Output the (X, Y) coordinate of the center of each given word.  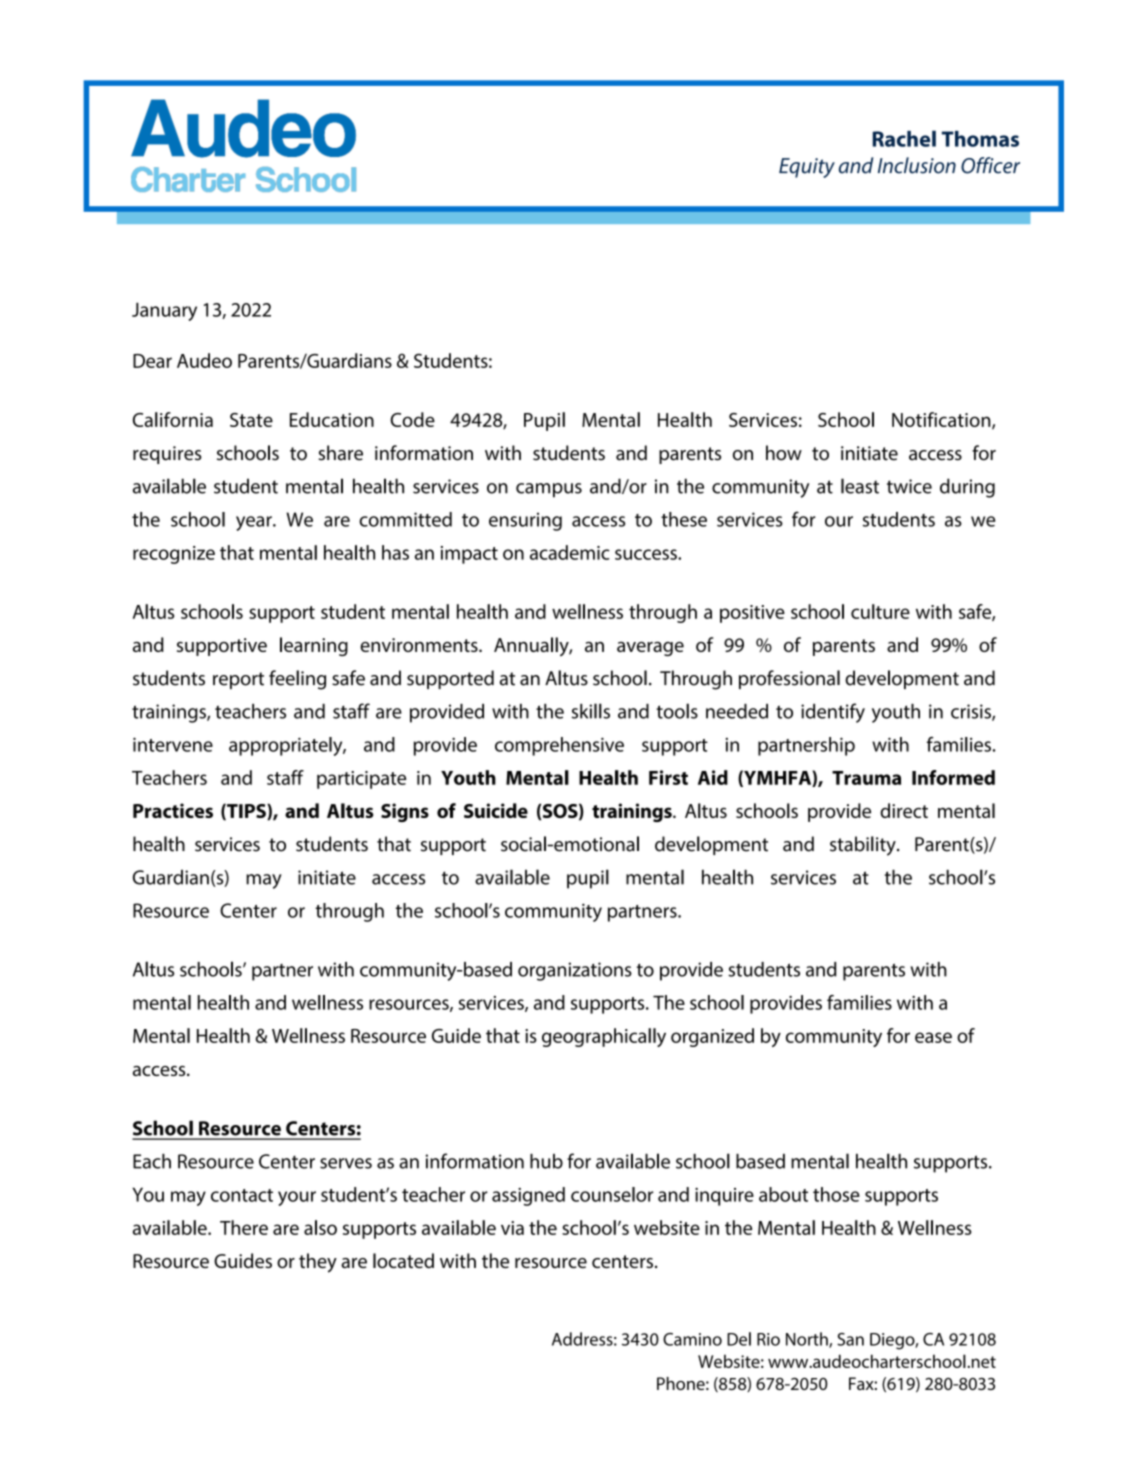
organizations (575, 971)
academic (570, 552)
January (164, 311)
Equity (807, 168)
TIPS (246, 812)
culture (880, 611)
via (512, 1228)
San (850, 1339)
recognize (174, 555)
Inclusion (917, 165)
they (318, 1263)
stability (864, 846)
